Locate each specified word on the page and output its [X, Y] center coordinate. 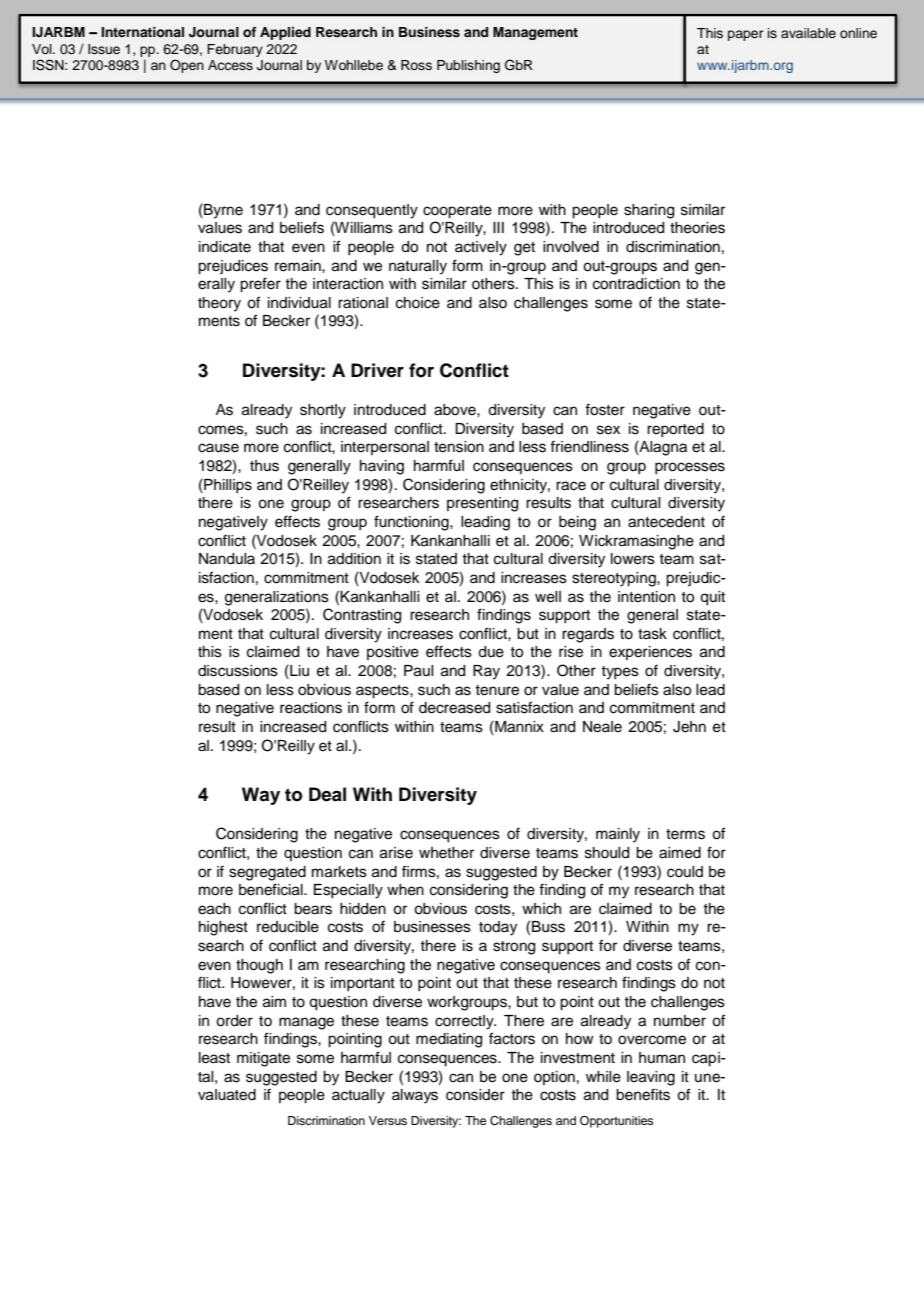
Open [187, 66]
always [415, 1096]
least [214, 1058]
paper [745, 35]
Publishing [468, 66]
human [662, 1057]
